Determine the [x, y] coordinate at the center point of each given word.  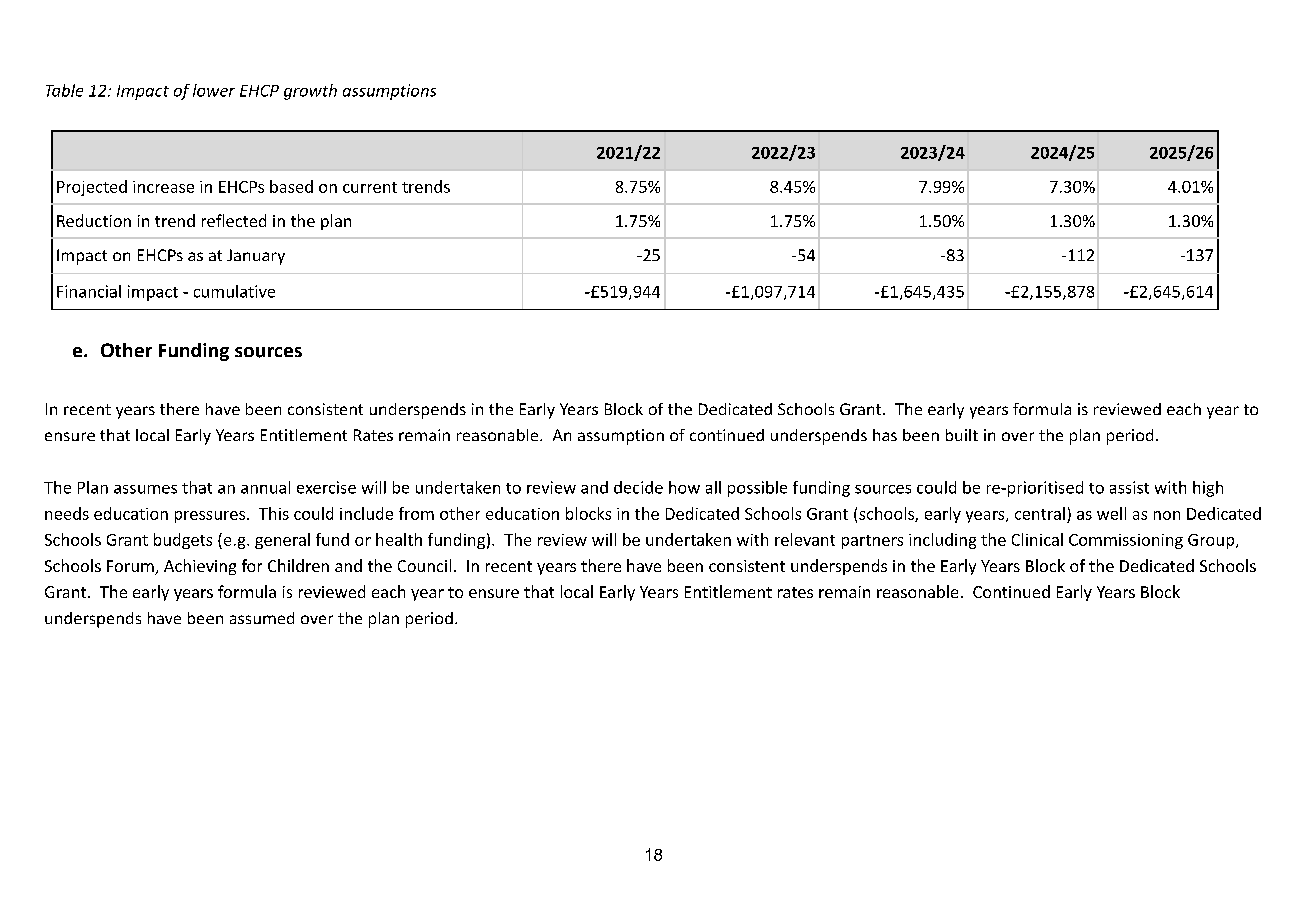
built [962, 435]
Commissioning [1126, 541]
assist [1129, 487]
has [885, 435]
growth [310, 92]
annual [265, 487]
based [291, 186]
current [370, 187]
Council [424, 565]
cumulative [234, 291]
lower [214, 90]
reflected [234, 220]
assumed [262, 618]
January [256, 257]
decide [638, 487]
